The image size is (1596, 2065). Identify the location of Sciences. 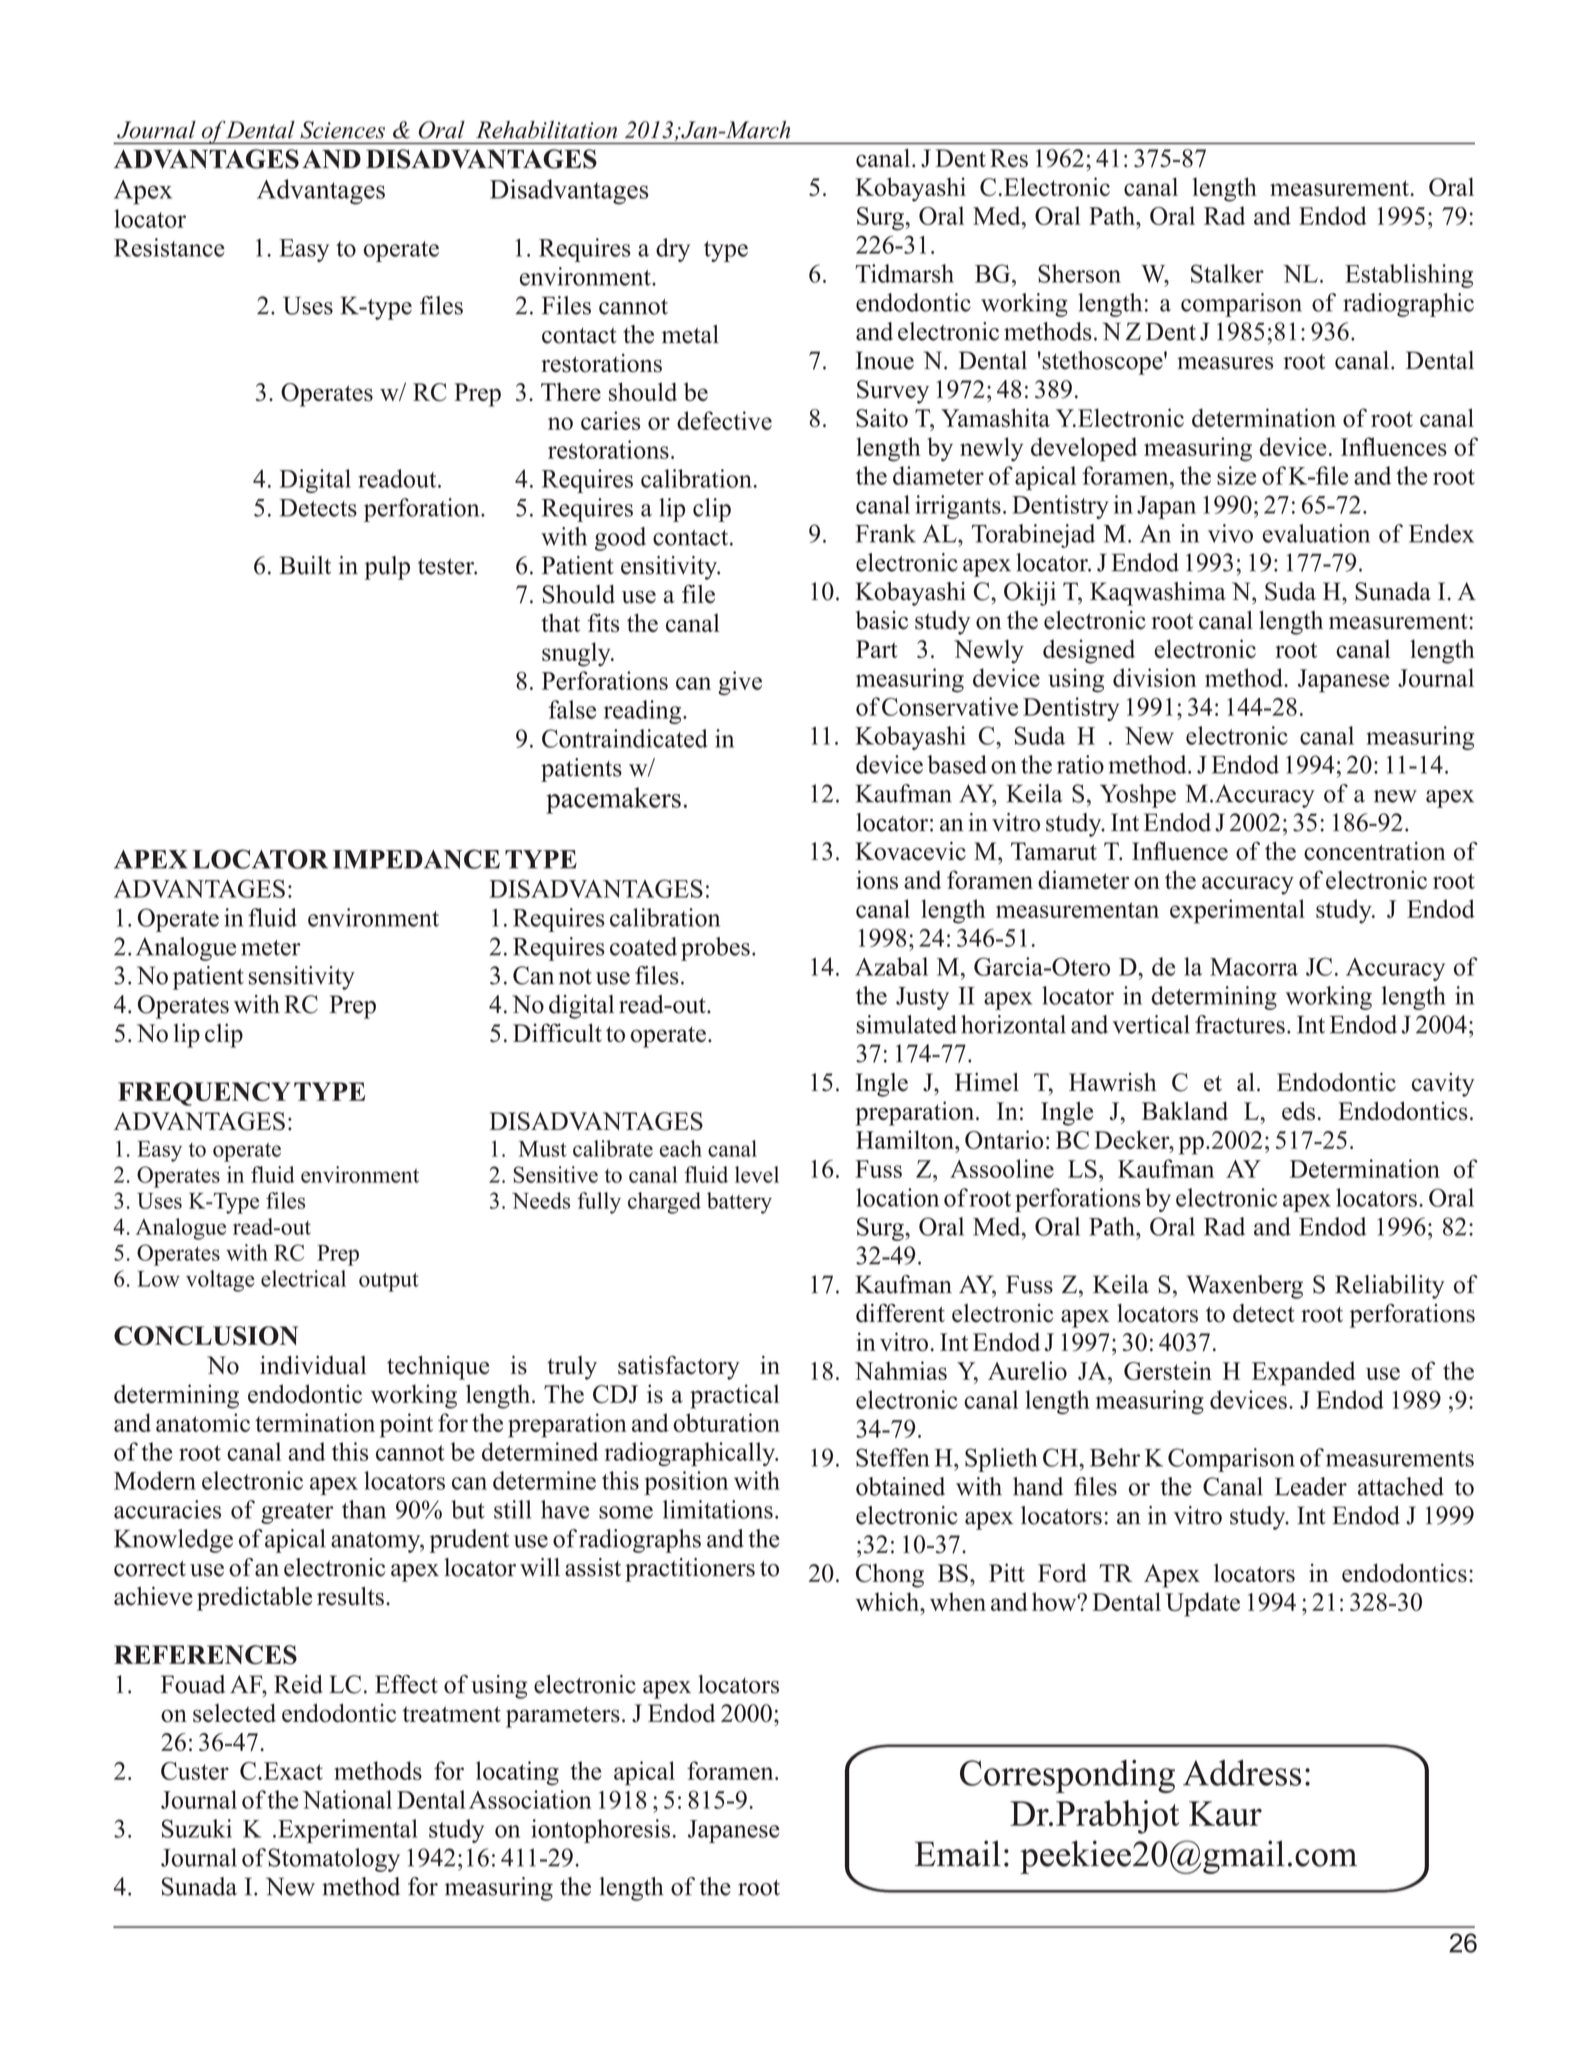
(342, 130).
